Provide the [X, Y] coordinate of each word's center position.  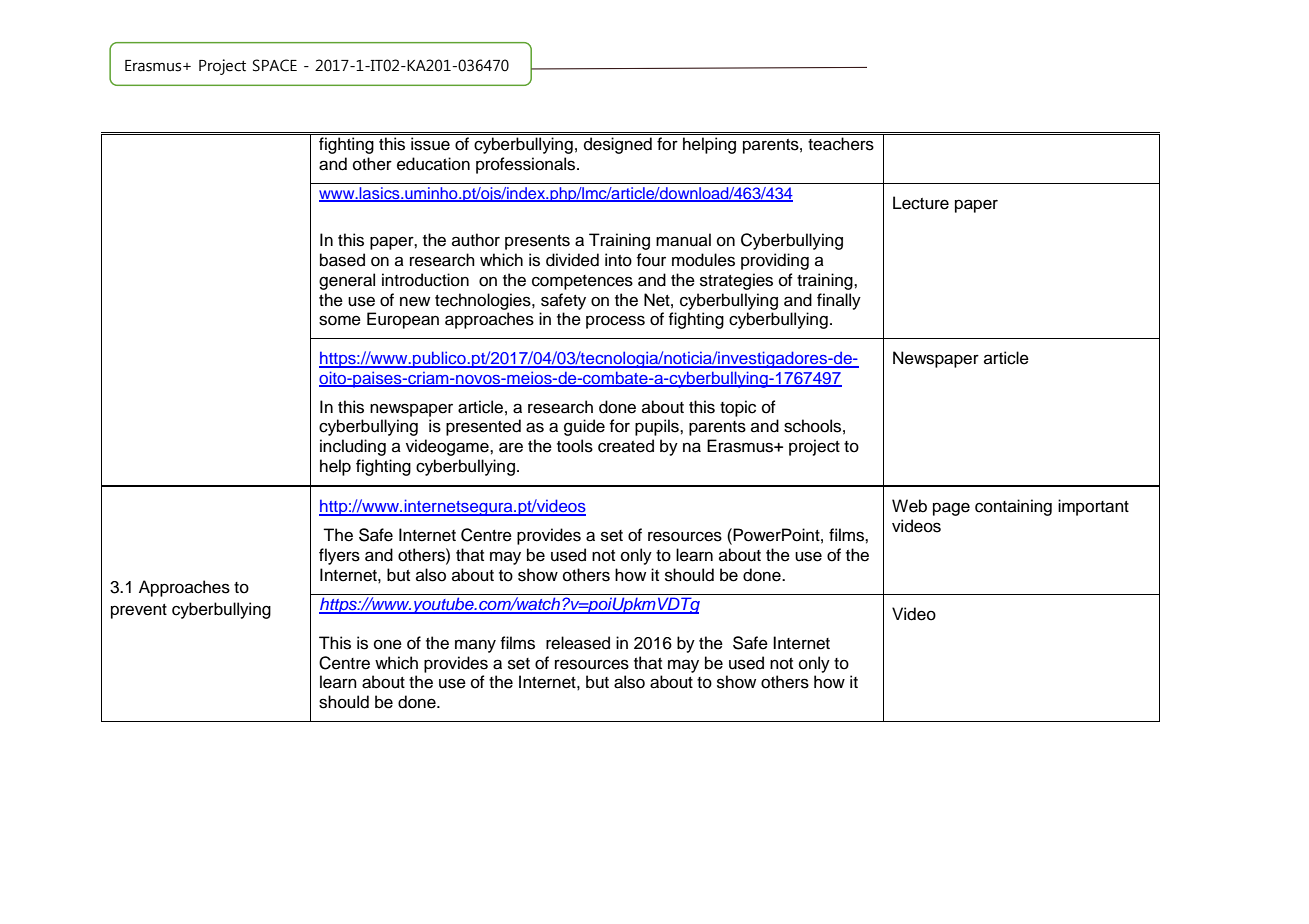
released [578, 643]
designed [618, 145]
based [342, 260]
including [353, 447]
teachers [841, 144]
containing [1013, 507]
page [951, 509]
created [626, 446]
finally [839, 301]
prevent [139, 611]
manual [683, 240]
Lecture [921, 203]
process [615, 322]
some [340, 320]
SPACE [275, 65]
